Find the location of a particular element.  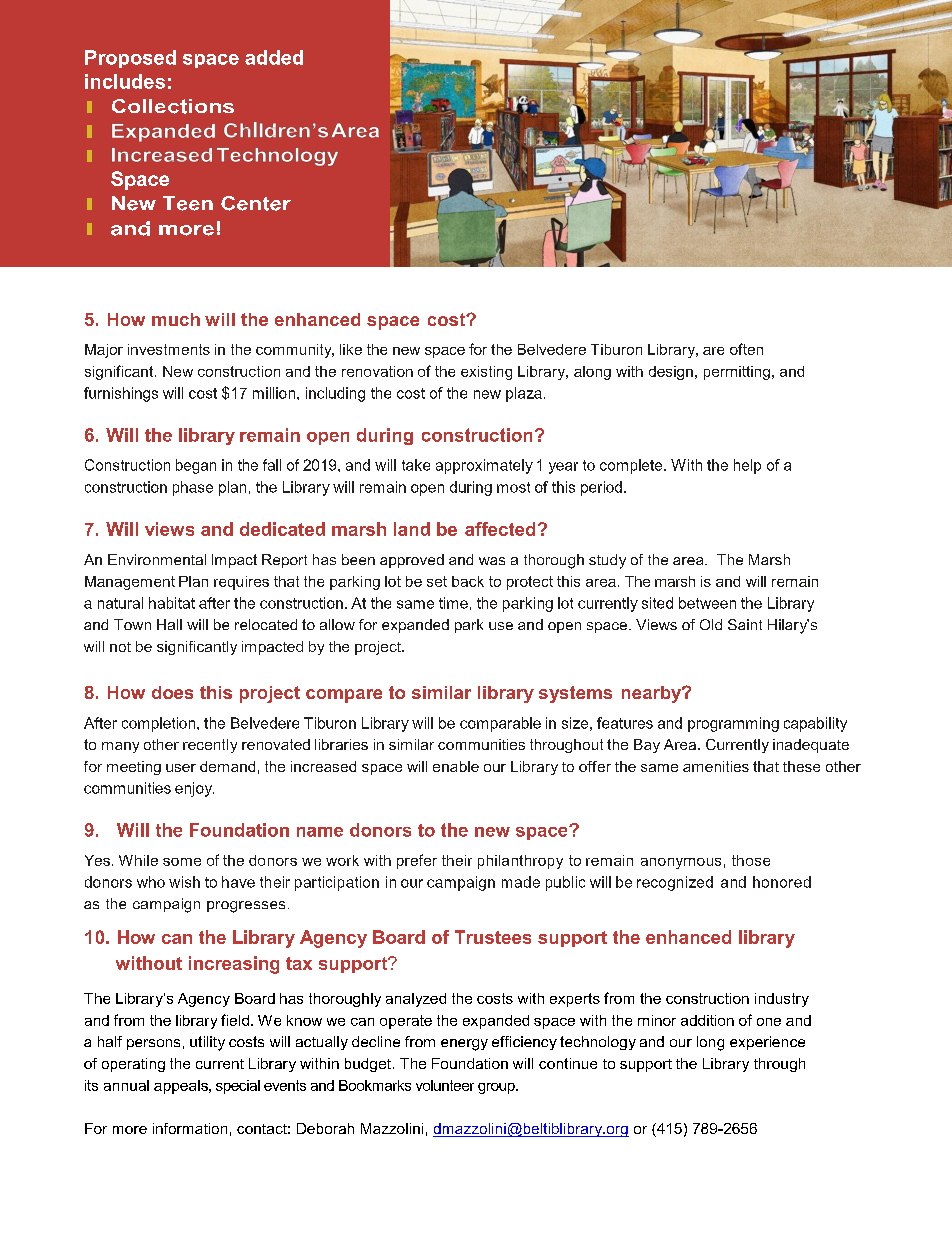

habitat is located at coordinates (172, 603).
